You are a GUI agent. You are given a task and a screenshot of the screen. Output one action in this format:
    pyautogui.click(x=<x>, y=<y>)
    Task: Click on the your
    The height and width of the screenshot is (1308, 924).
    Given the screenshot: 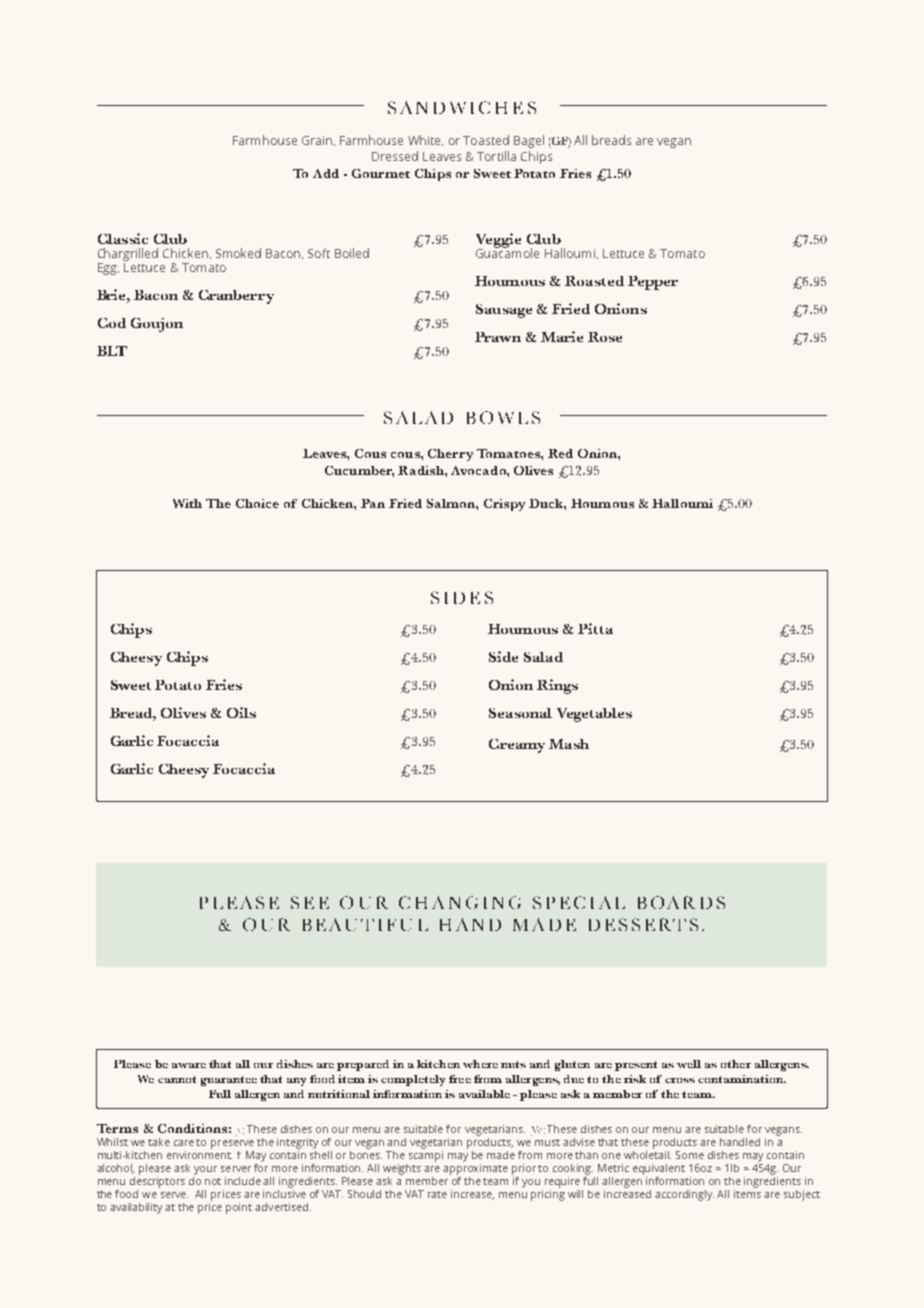 What is the action you would take?
    pyautogui.click(x=205, y=1170)
